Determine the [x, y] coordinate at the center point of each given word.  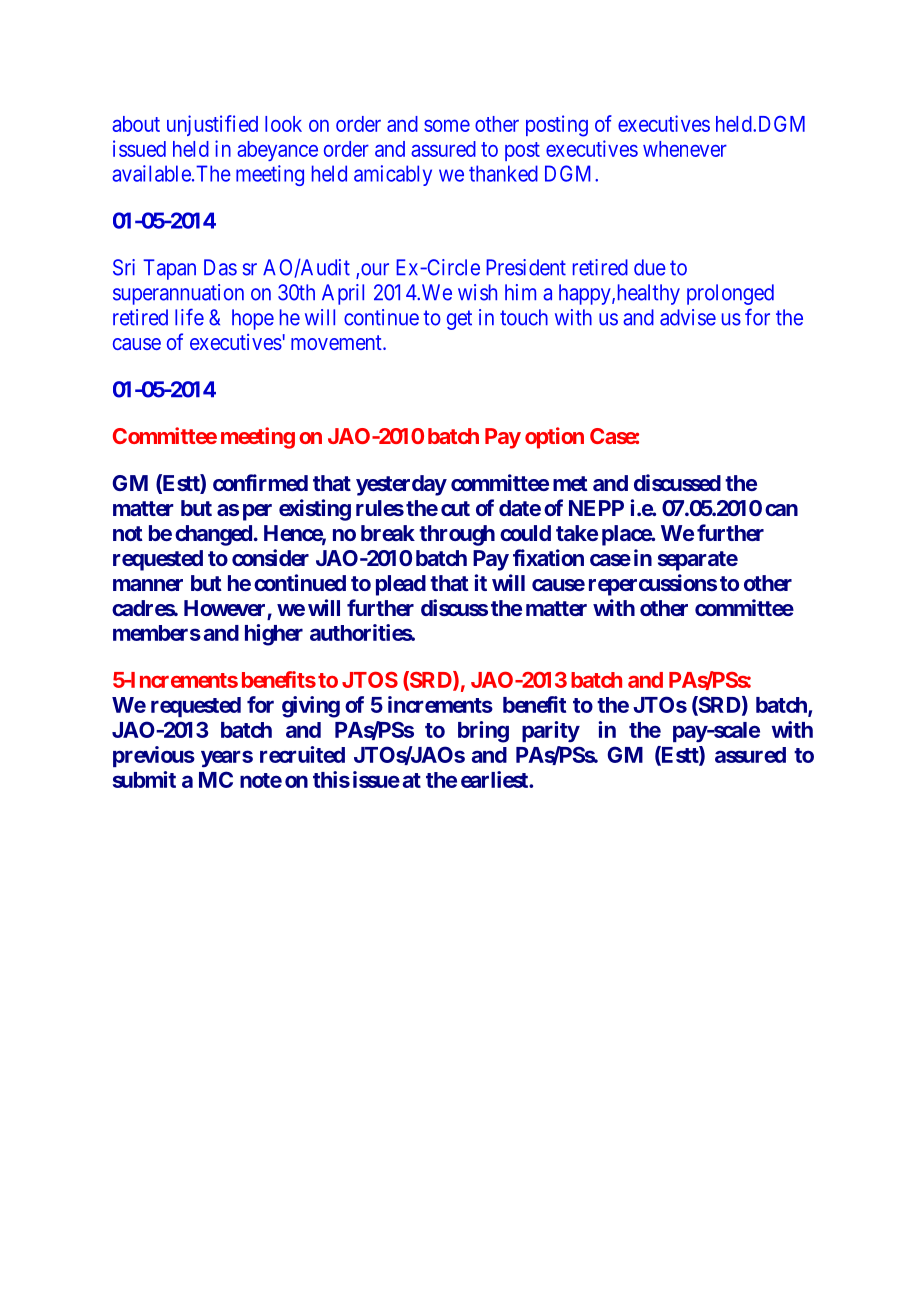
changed [213, 535]
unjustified [212, 125]
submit [144, 779]
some [447, 125]
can [781, 510]
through [457, 535]
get [459, 320]
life [189, 317]
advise [688, 317]
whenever [685, 149]
